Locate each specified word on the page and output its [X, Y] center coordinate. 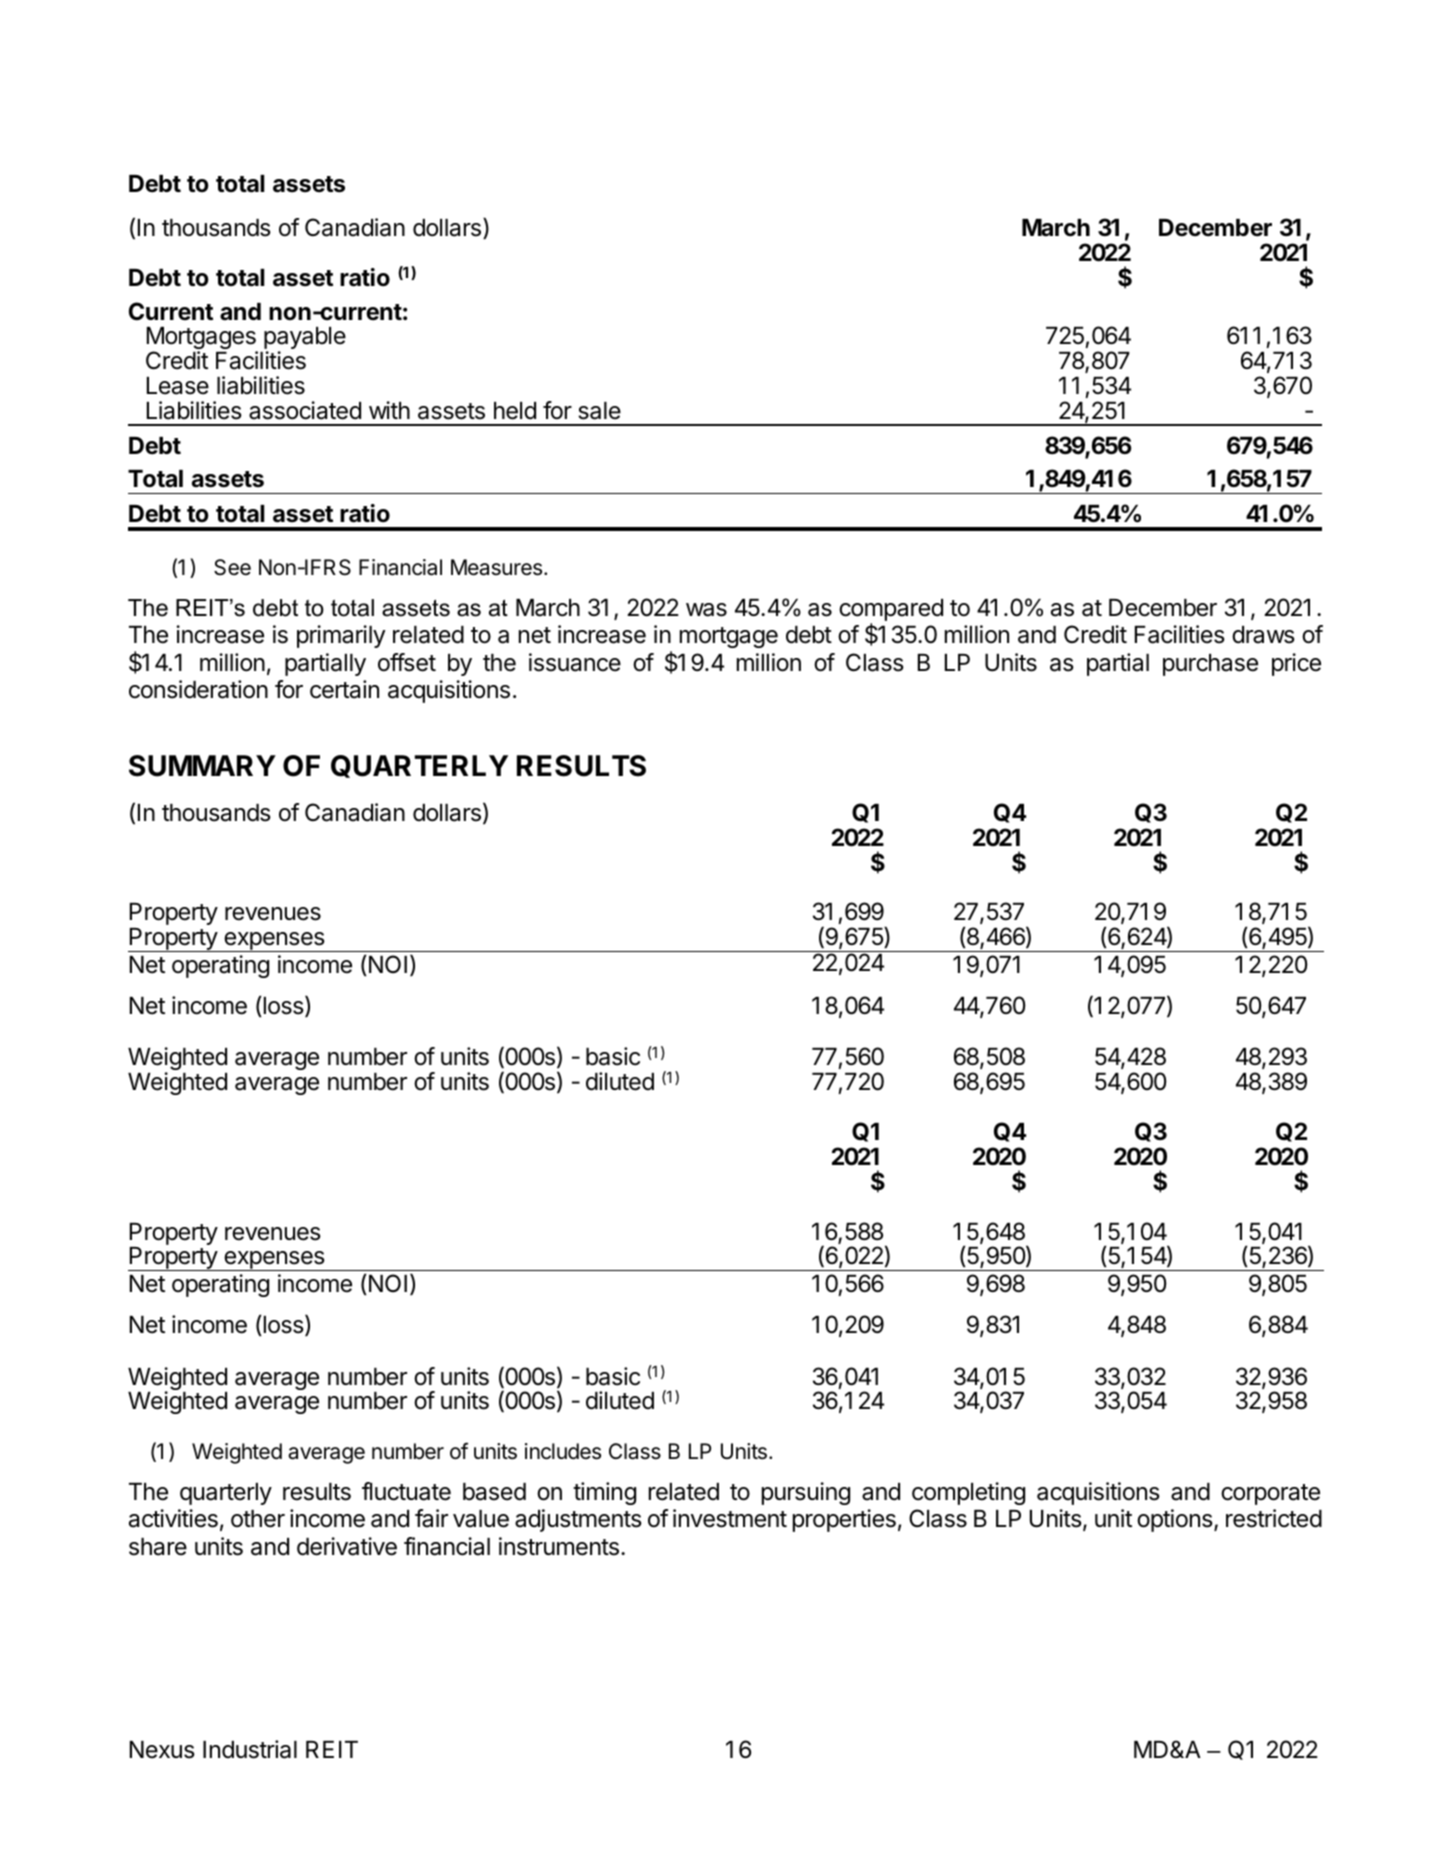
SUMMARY [202, 766]
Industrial [250, 1749]
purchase [1210, 665]
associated [305, 410]
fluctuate [406, 1491]
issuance [575, 662]
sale [599, 411]
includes [563, 1451]
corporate [1270, 1494]
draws [1263, 635]
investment [730, 1518]
